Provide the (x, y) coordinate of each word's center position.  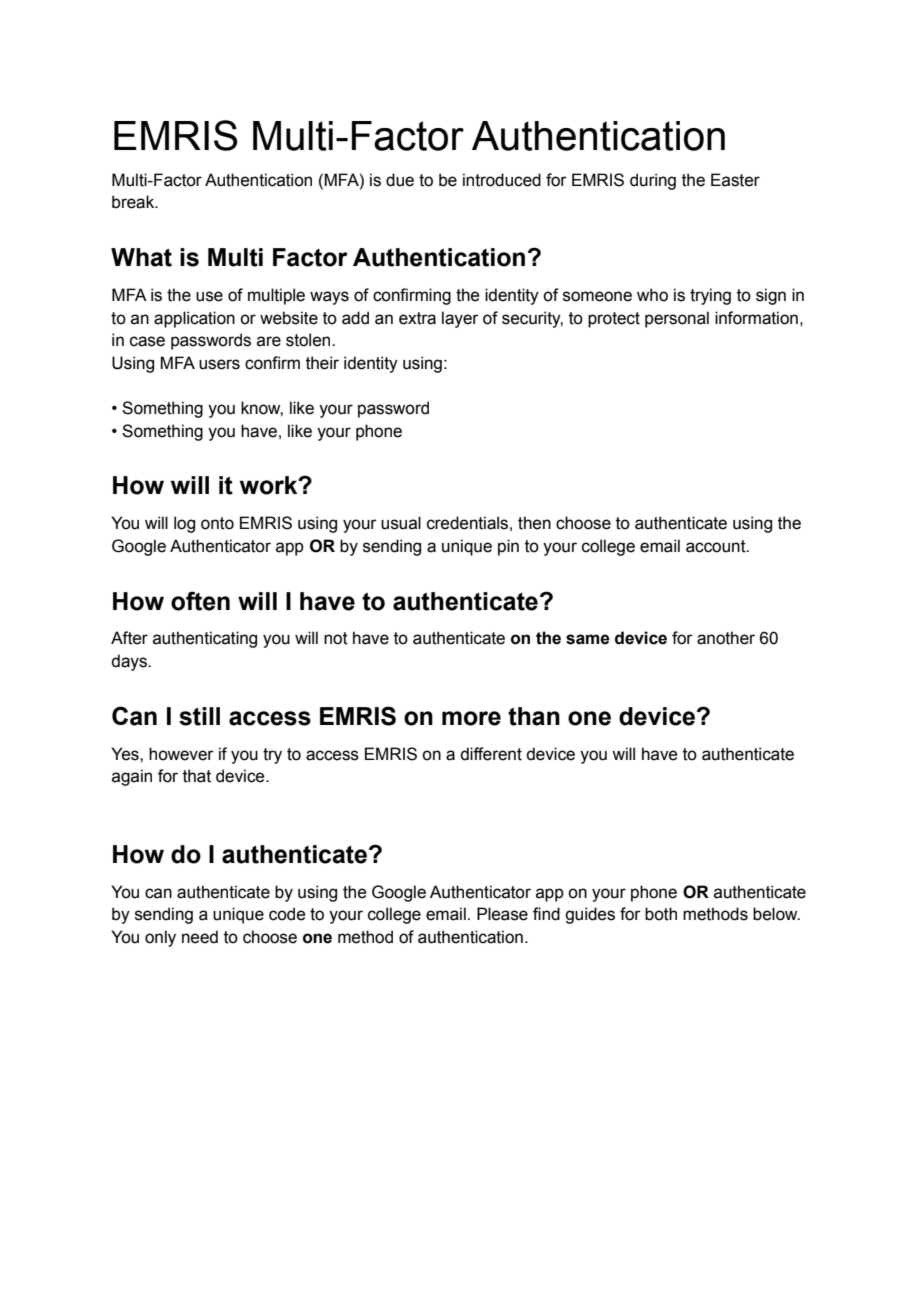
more (471, 718)
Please (502, 914)
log (184, 524)
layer (460, 319)
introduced (502, 180)
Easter (735, 180)
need (200, 937)
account (717, 546)
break (134, 202)
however (181, 754)
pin (508, 547)
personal (677, 319)
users (219, 364)
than (534, 716)
